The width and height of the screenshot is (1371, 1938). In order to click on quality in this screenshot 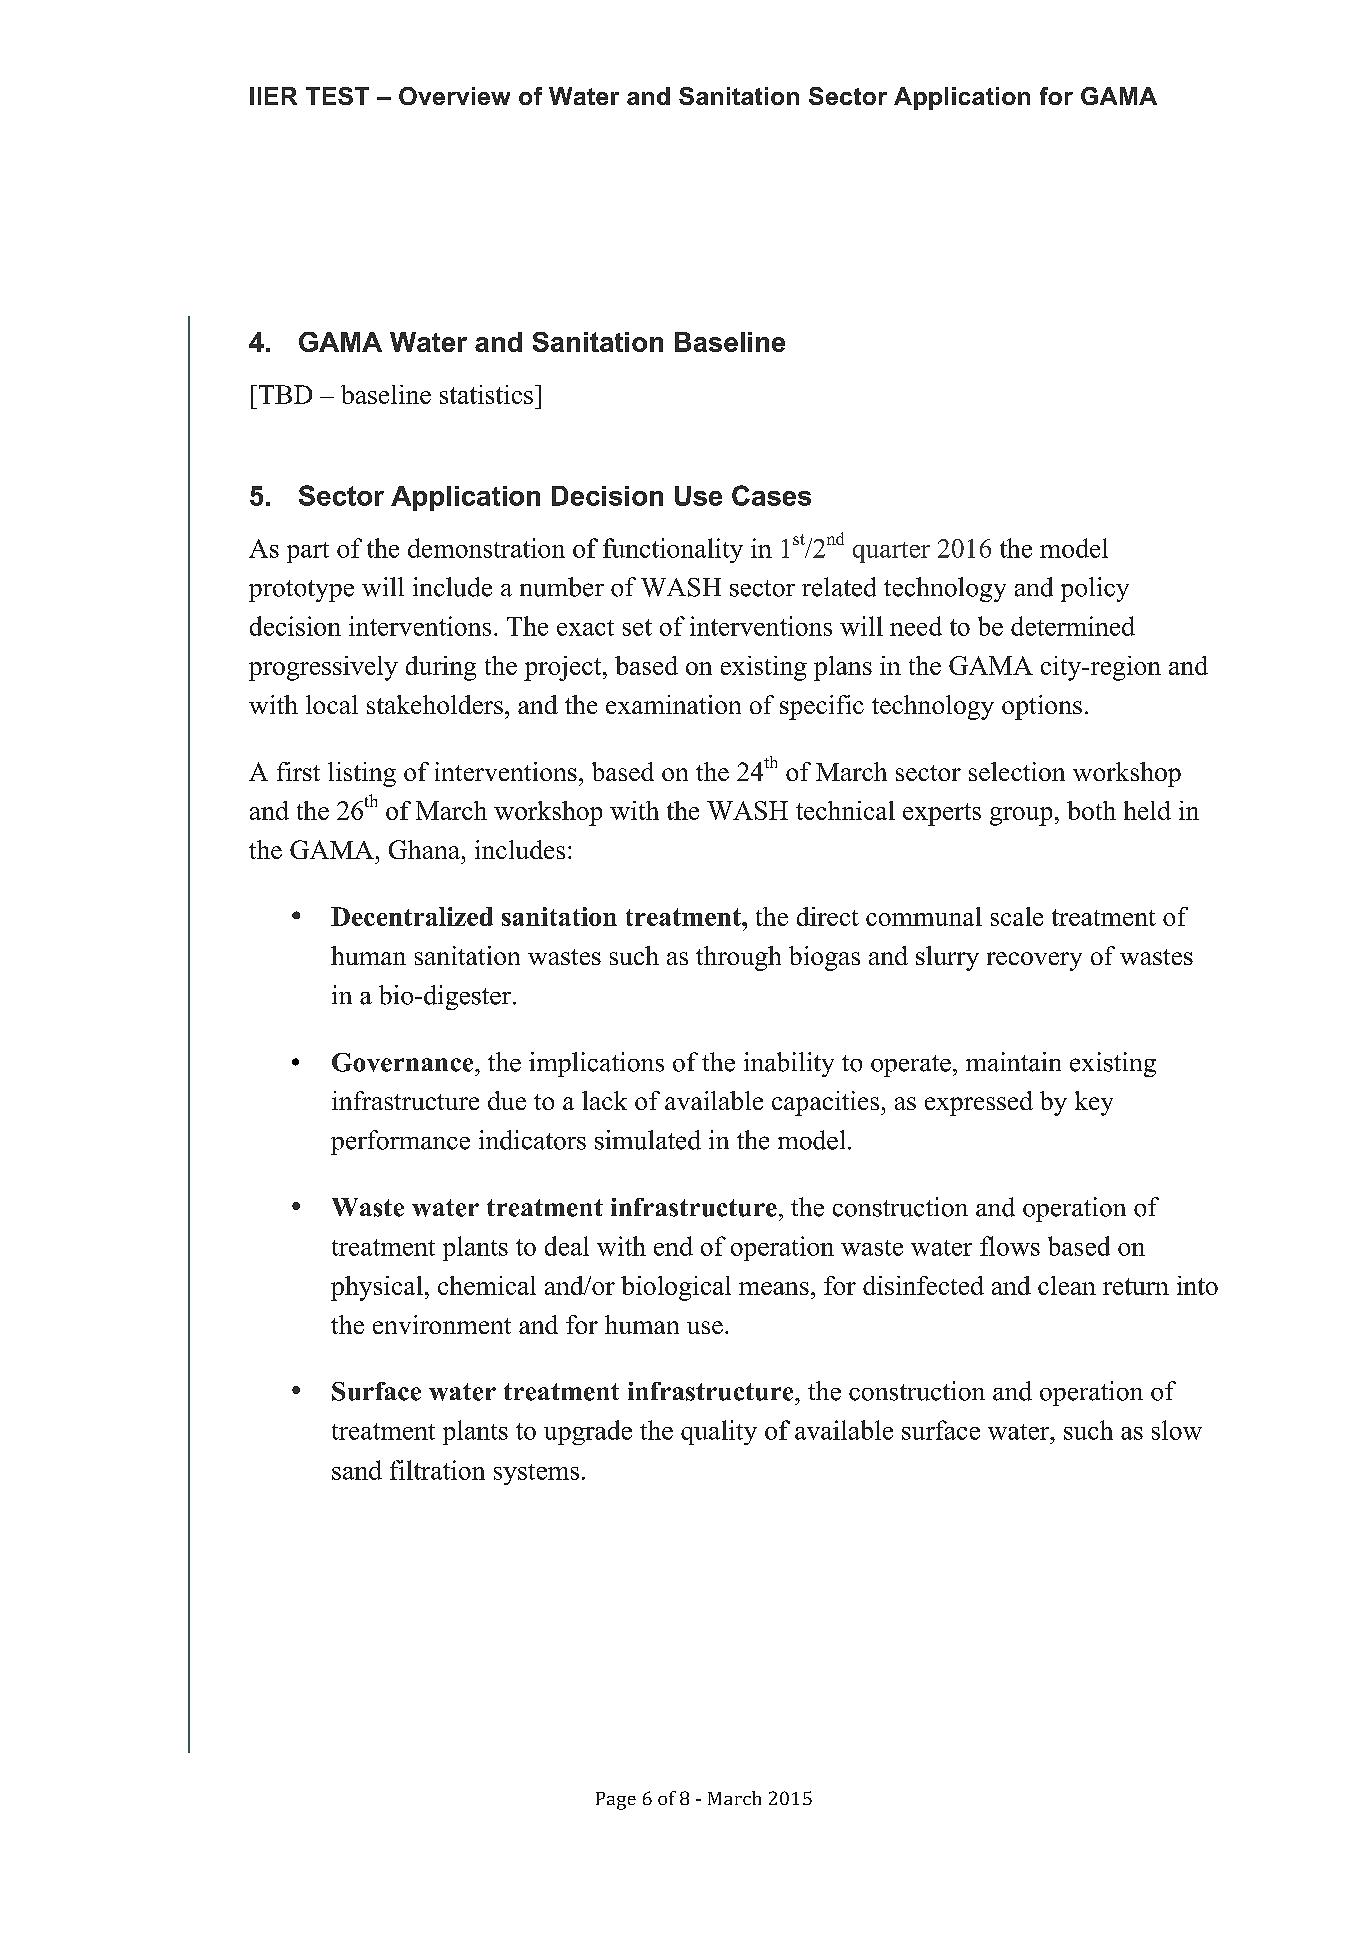, I will do `click(719, 1432)`.
